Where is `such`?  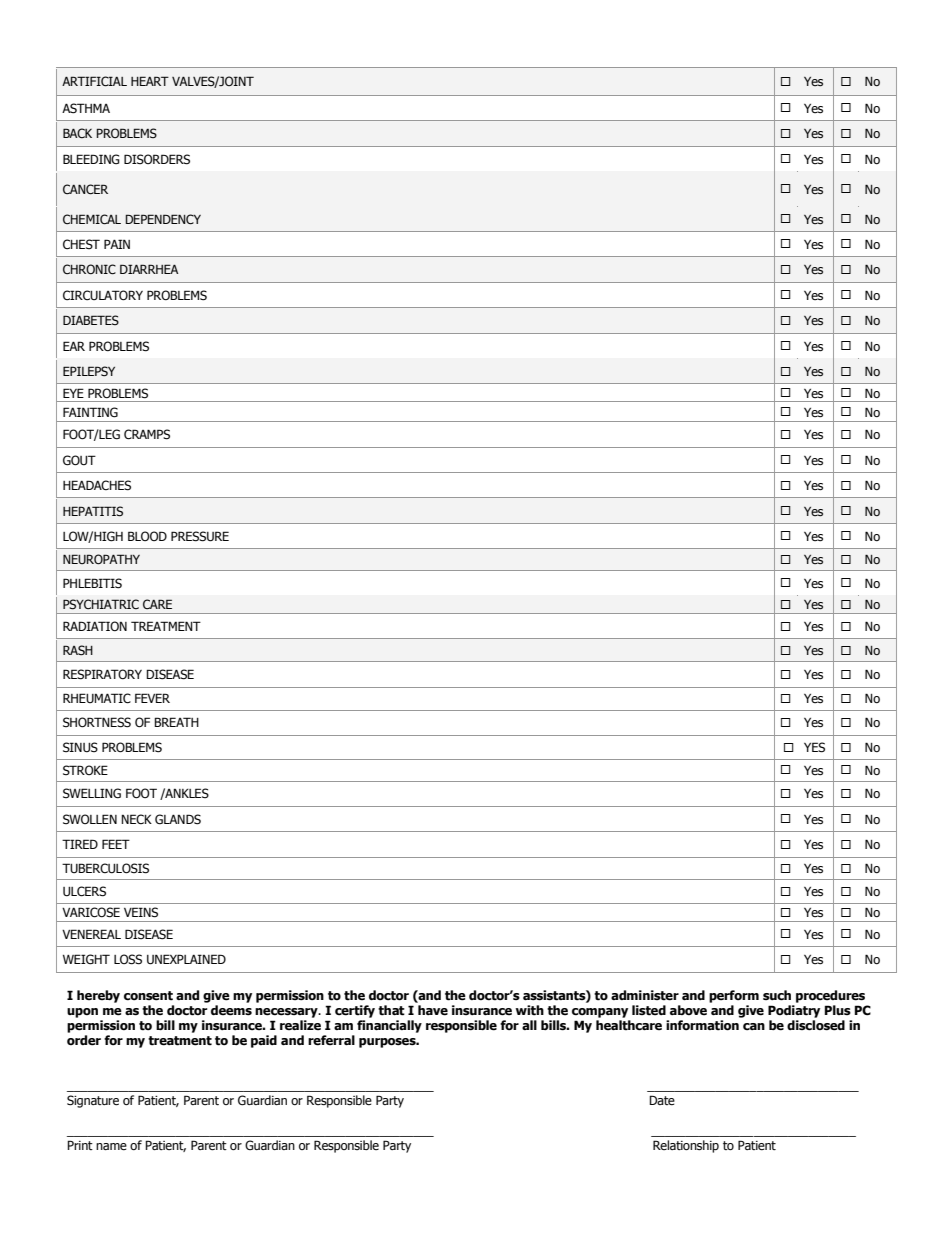
such is located at coordinates (777, 995).
